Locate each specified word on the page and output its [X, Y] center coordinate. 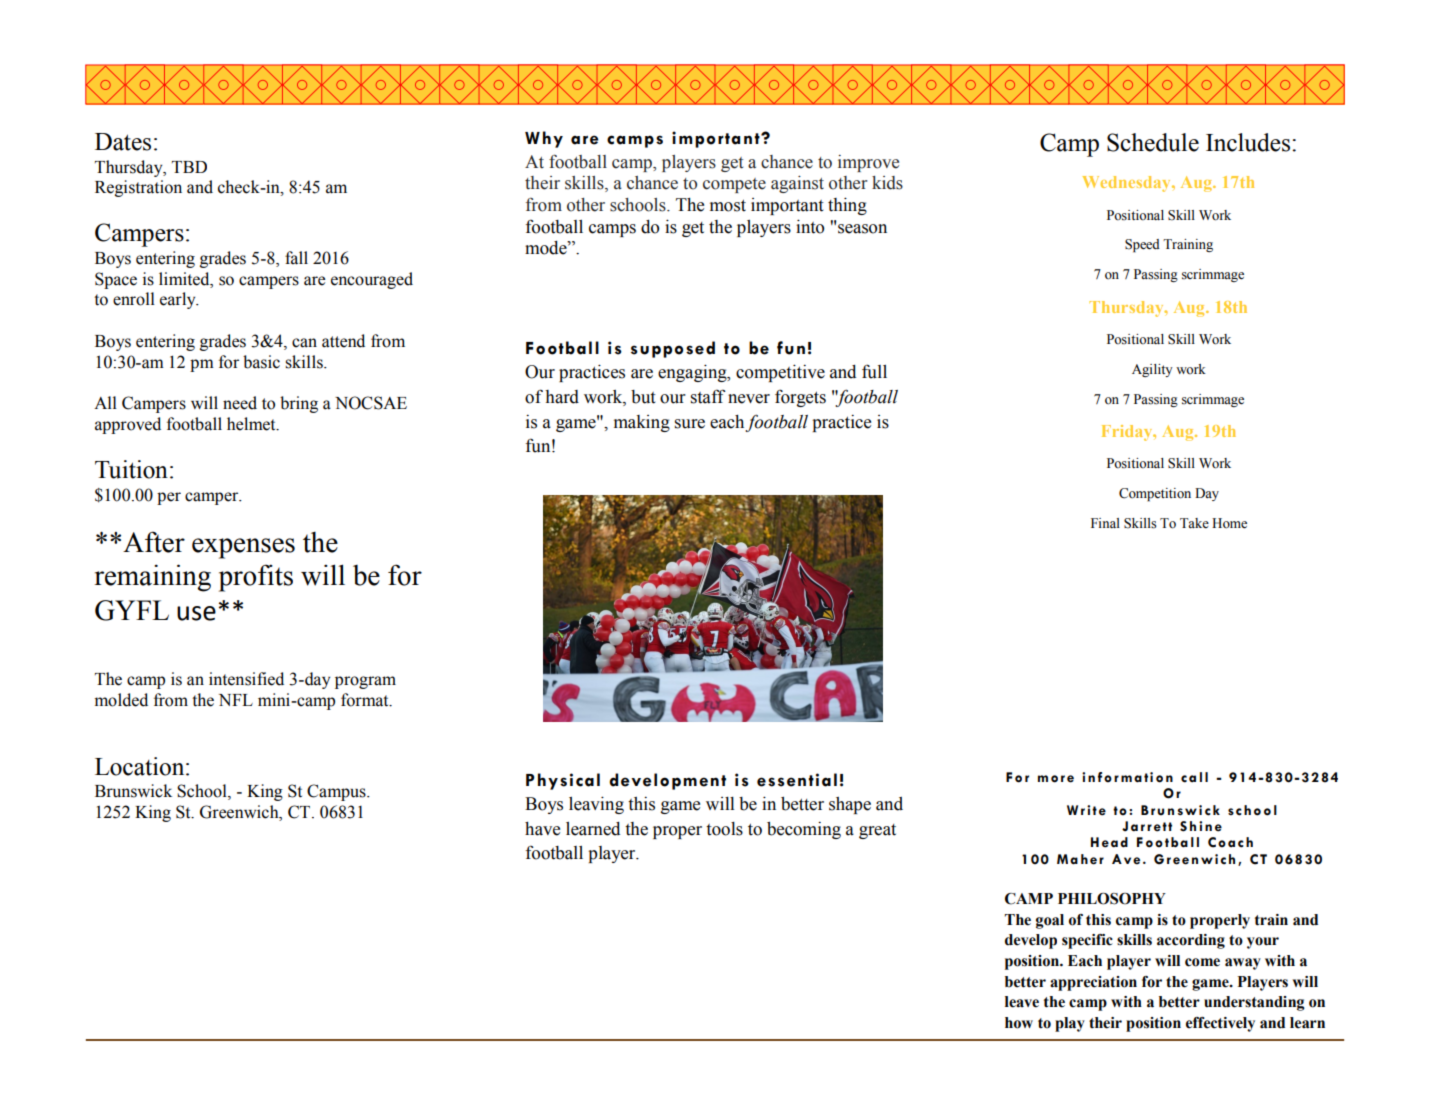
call [1194, 777]
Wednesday [1128, 184]
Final [1105, 523]
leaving [596, 805]
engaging [693, 373]
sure [690, 424]
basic [261, 362]
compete [734, 185]
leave [1022, 1002]
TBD [189, 167]
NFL [236, 700]
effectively [1220, 1024]
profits [256, 578]
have [542, 829]
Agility [1152, 370]
